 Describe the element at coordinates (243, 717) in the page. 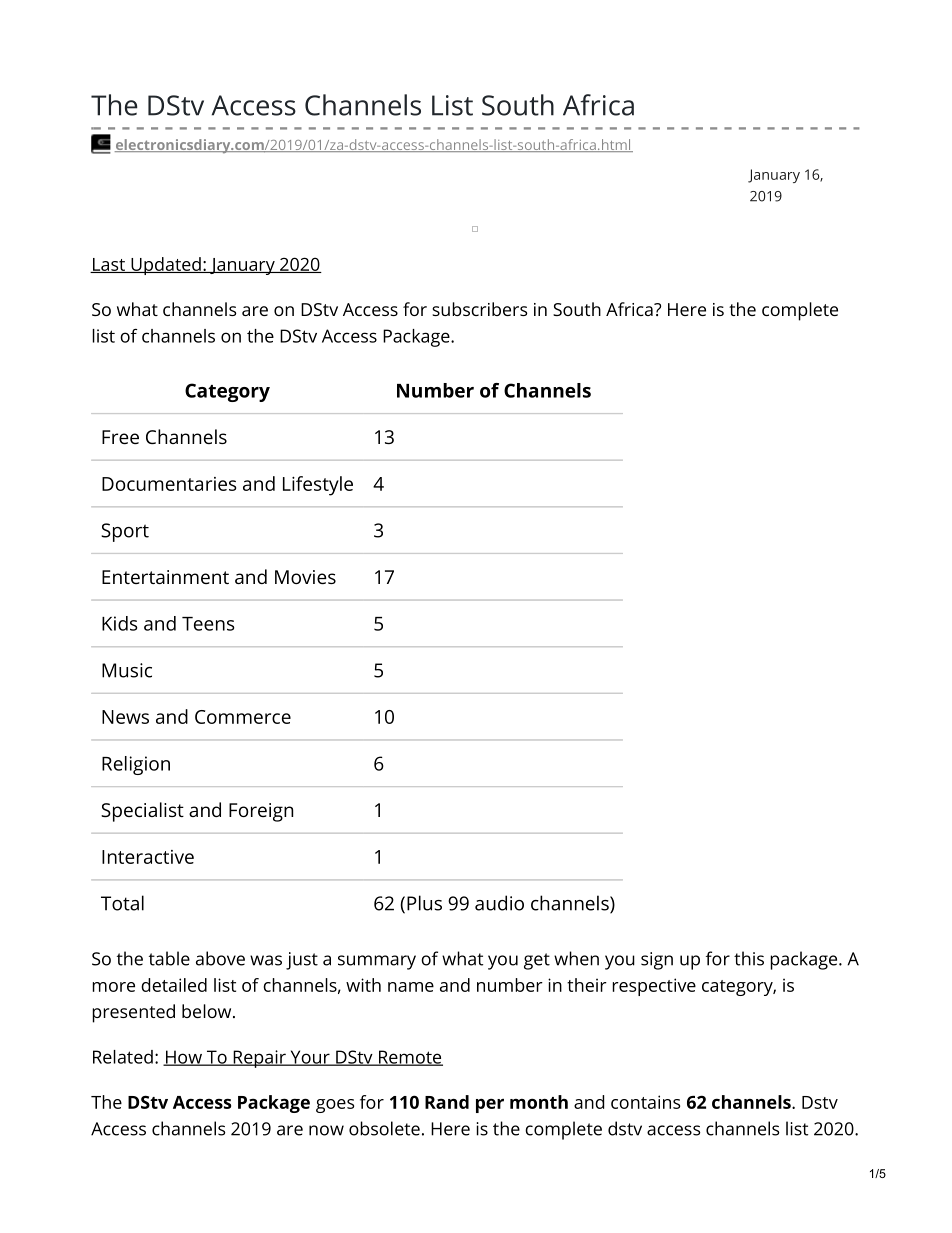

I see `Commerce` at that location.
